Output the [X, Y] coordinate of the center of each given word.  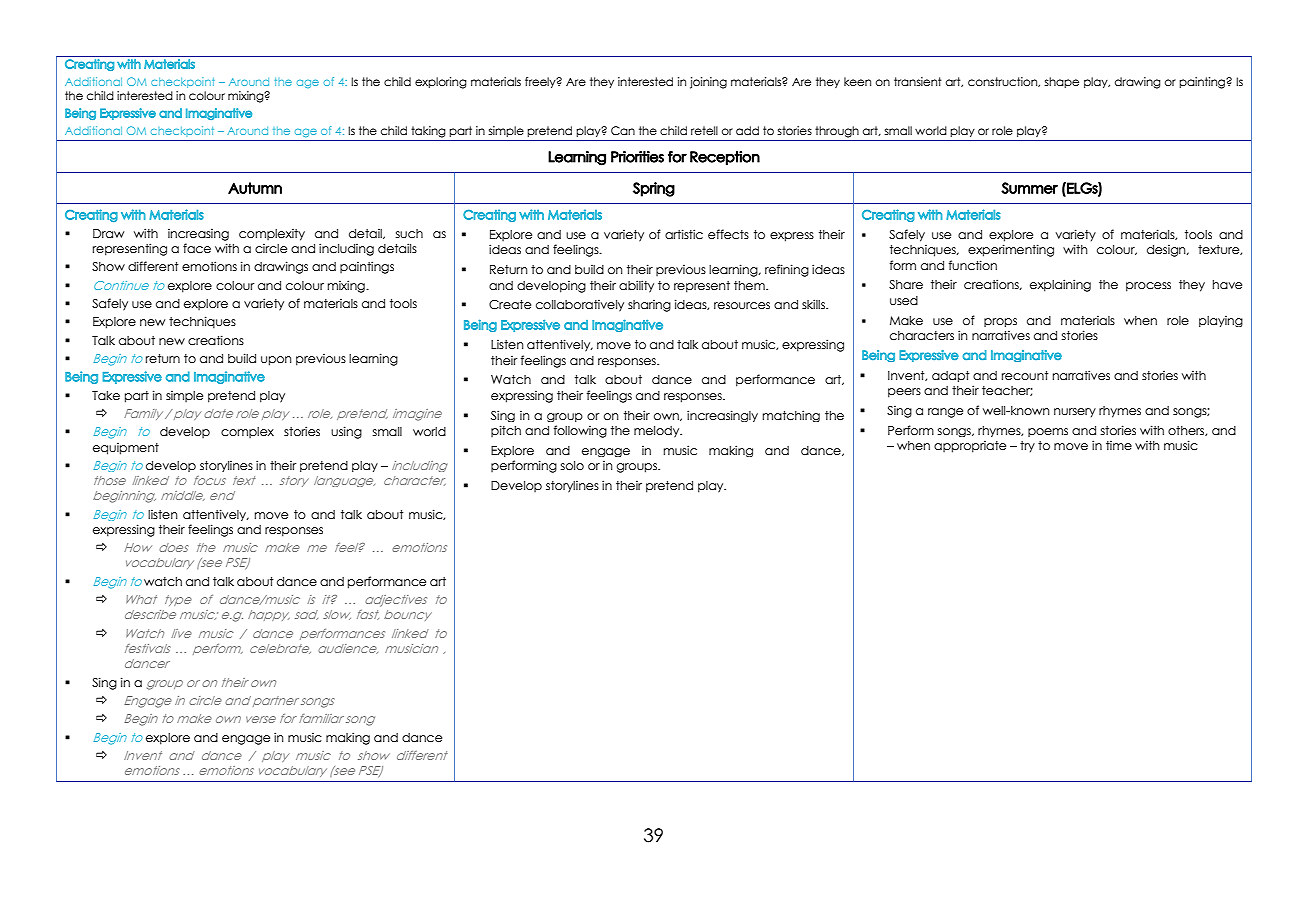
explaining [1060, 285]
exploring [441, 83]
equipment [126, 449]
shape [1061, 82]
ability [636, 286]
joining [708, 83]
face [197, 248]
